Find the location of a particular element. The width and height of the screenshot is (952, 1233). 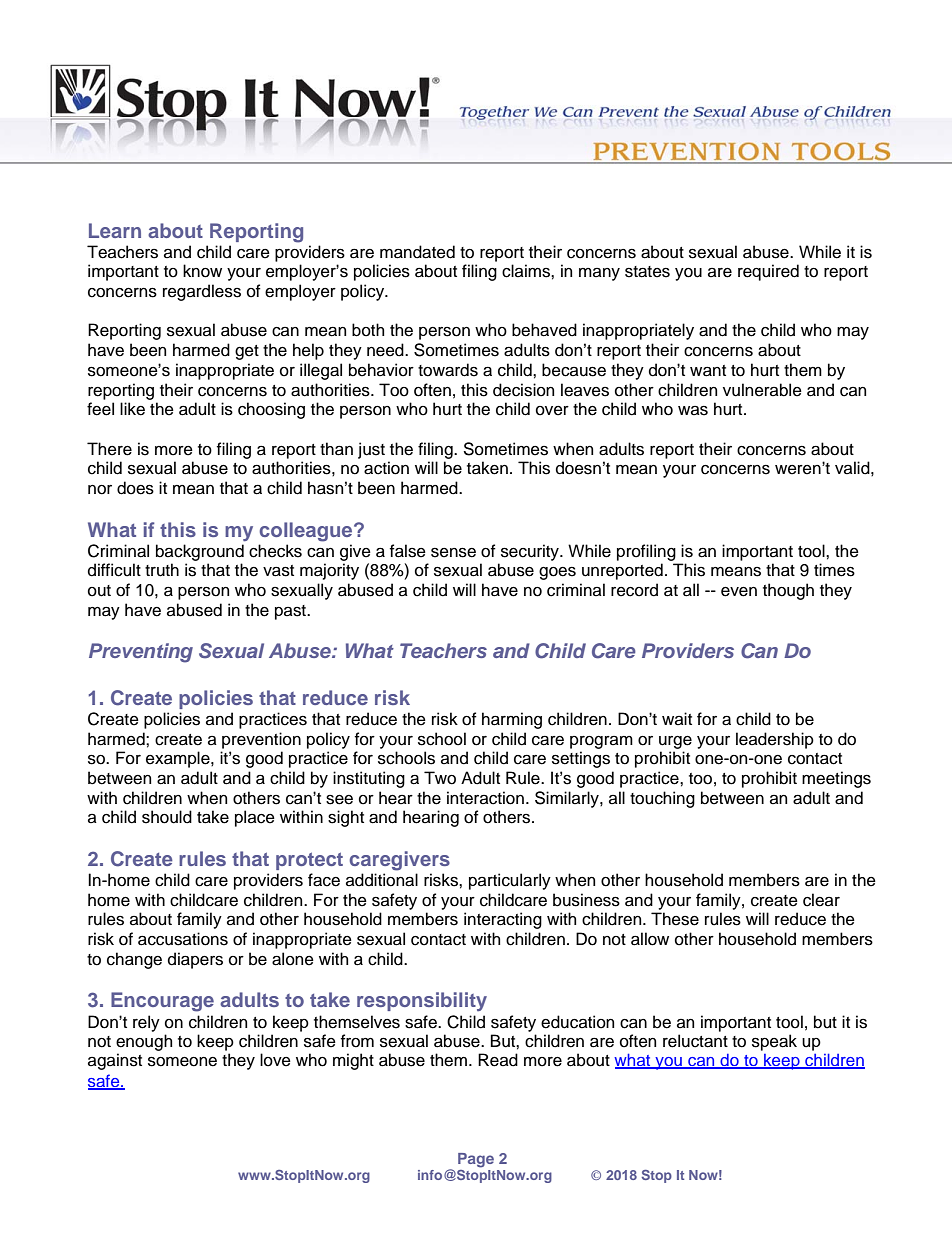

required is located at coordinates (768, 272).
